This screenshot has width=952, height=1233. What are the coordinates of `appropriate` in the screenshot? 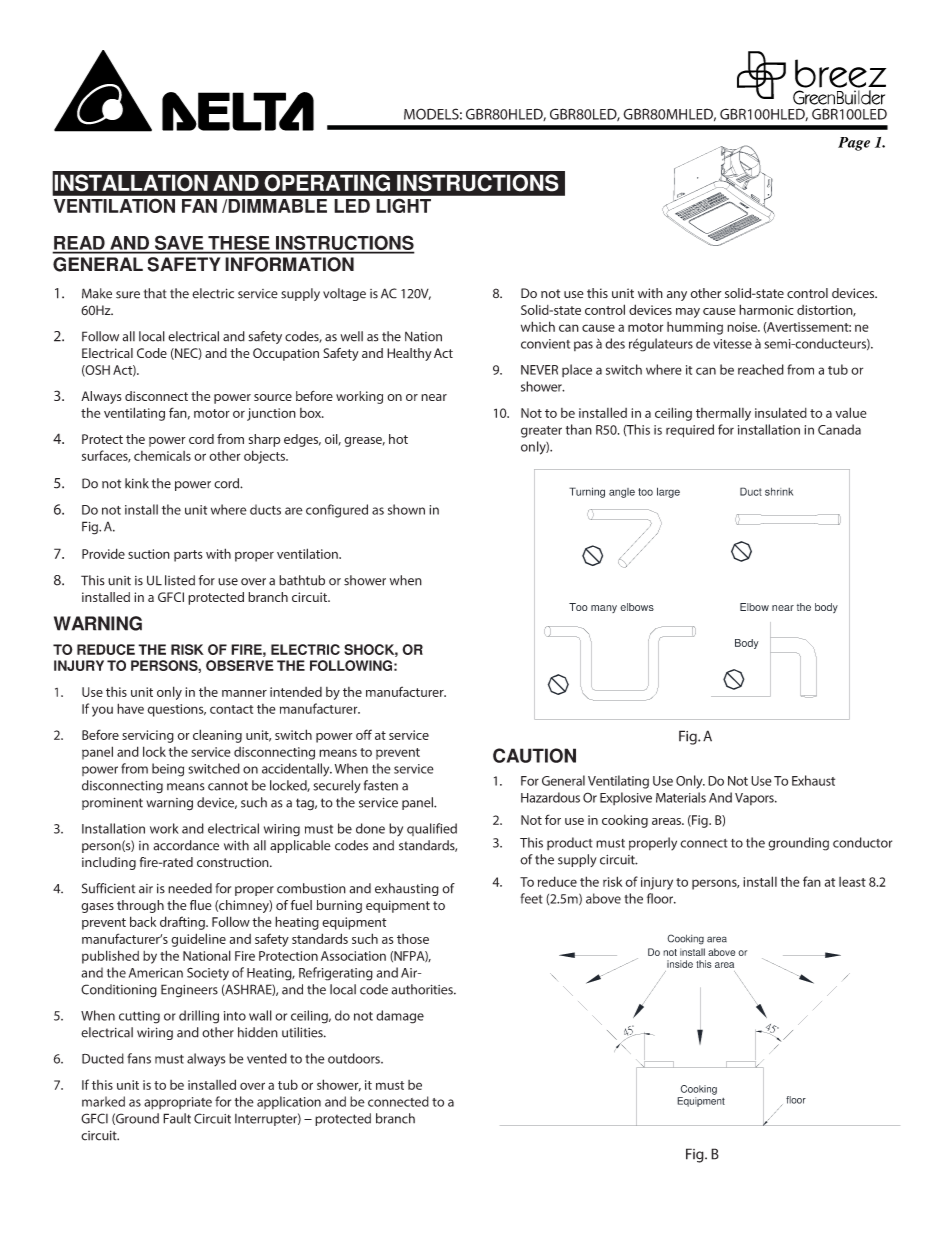 It's located at (178, 1103).
